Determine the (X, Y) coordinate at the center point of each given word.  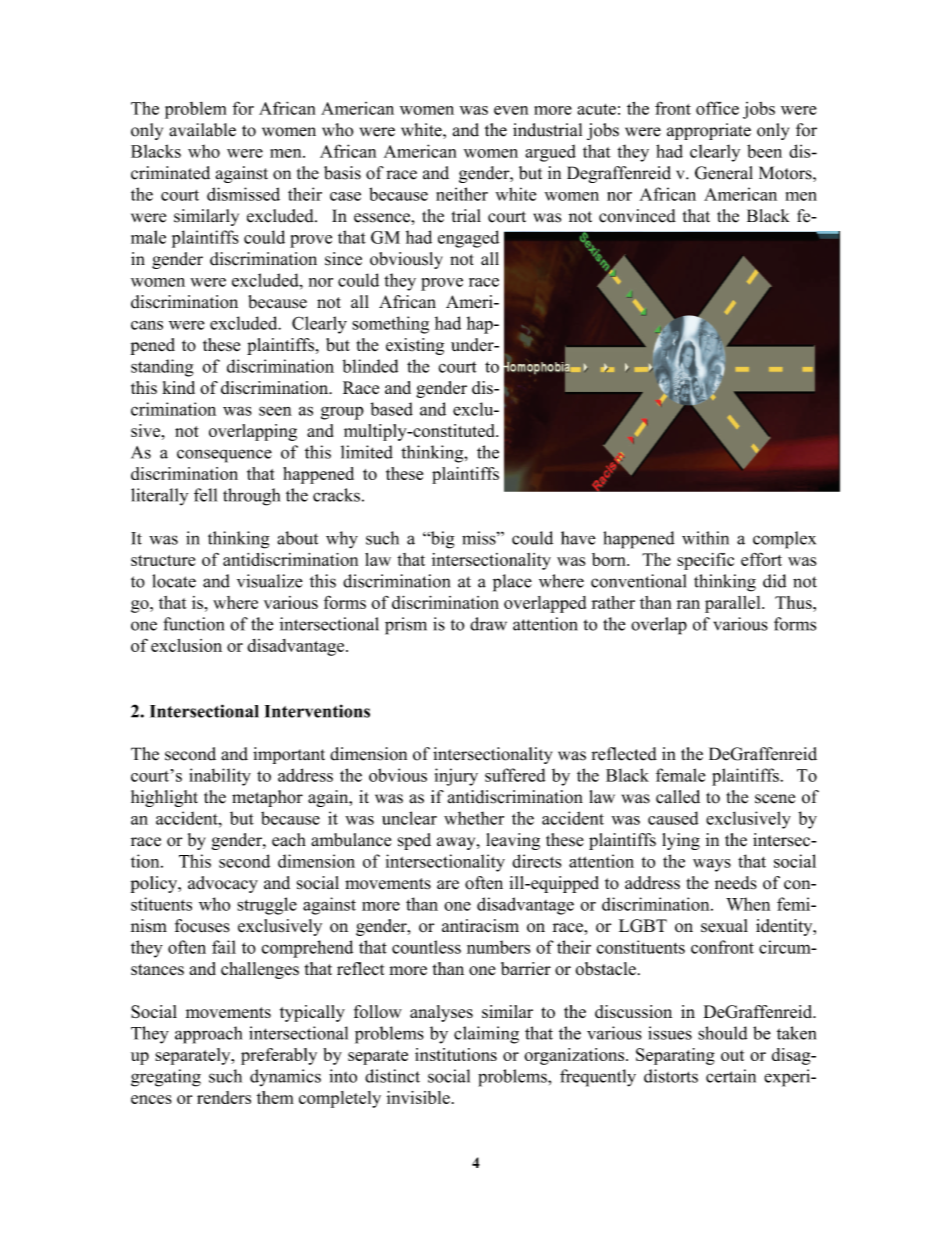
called (678, 797)
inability (220, 777)
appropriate (709, 131)
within (705, 538)
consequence (224, 456)
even (511, 110)
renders (224, 1097)
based (391, 409)
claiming (486, 1035)
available (202, 130)
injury (456, 777)
